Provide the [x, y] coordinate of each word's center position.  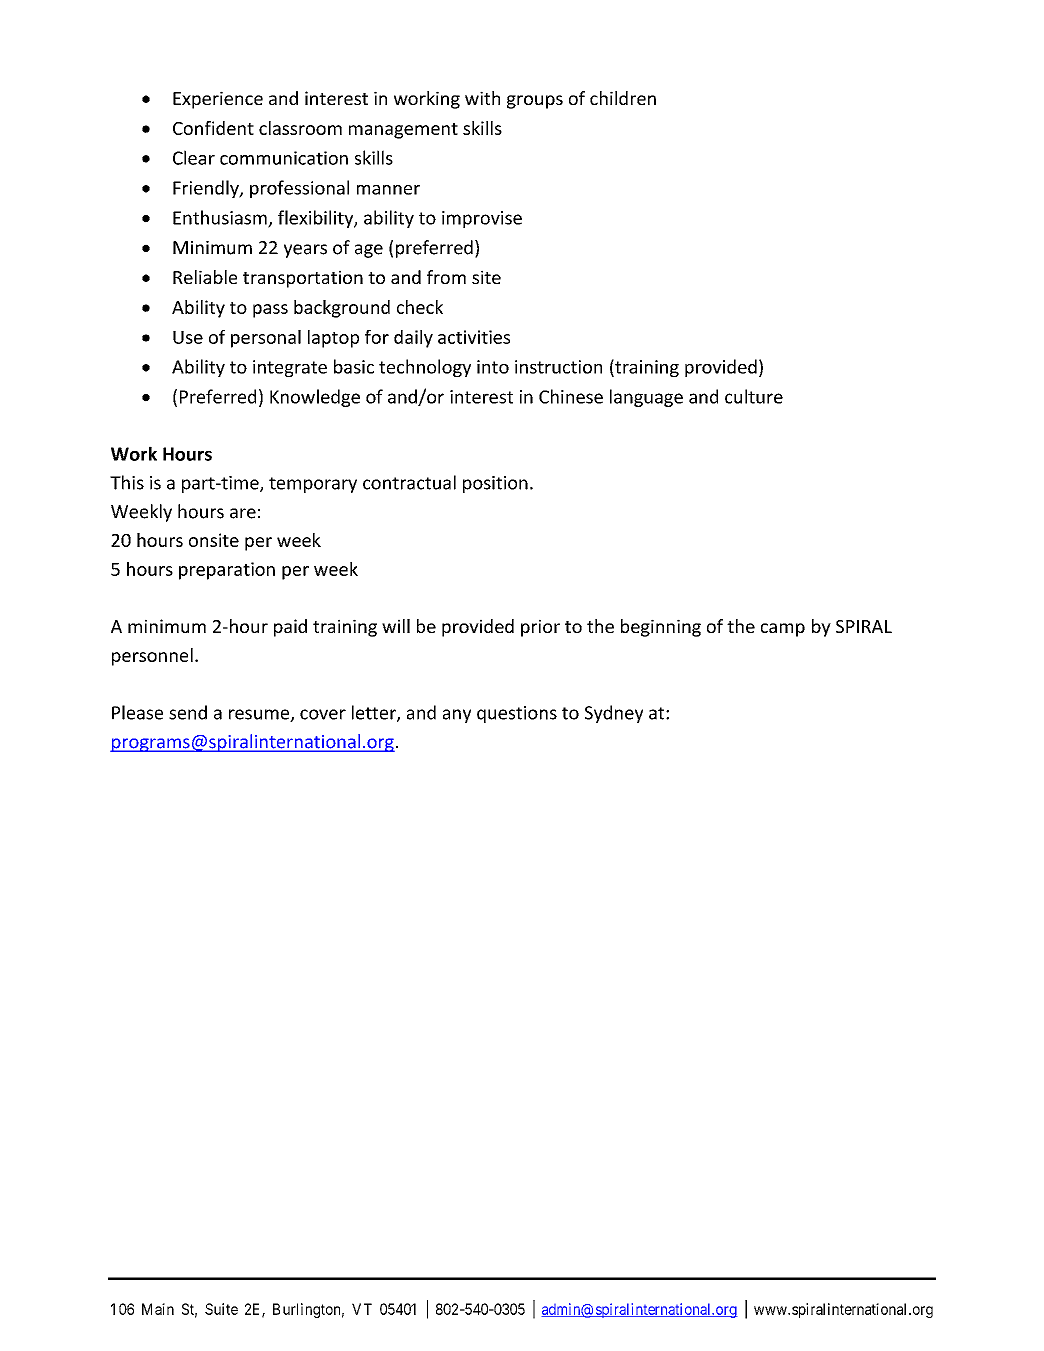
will [396, 626]
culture [754, 396]
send [188, 712]
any [457, 716]
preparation [227, 571]
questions [517, 714]
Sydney [614, 714]
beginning [661, 628]
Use [188, 337]
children [623, 98]
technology [425, 368]
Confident [213, 128]
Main [158, 1309]
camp [783, 630]
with [482, 98]
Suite [221, 1309]
